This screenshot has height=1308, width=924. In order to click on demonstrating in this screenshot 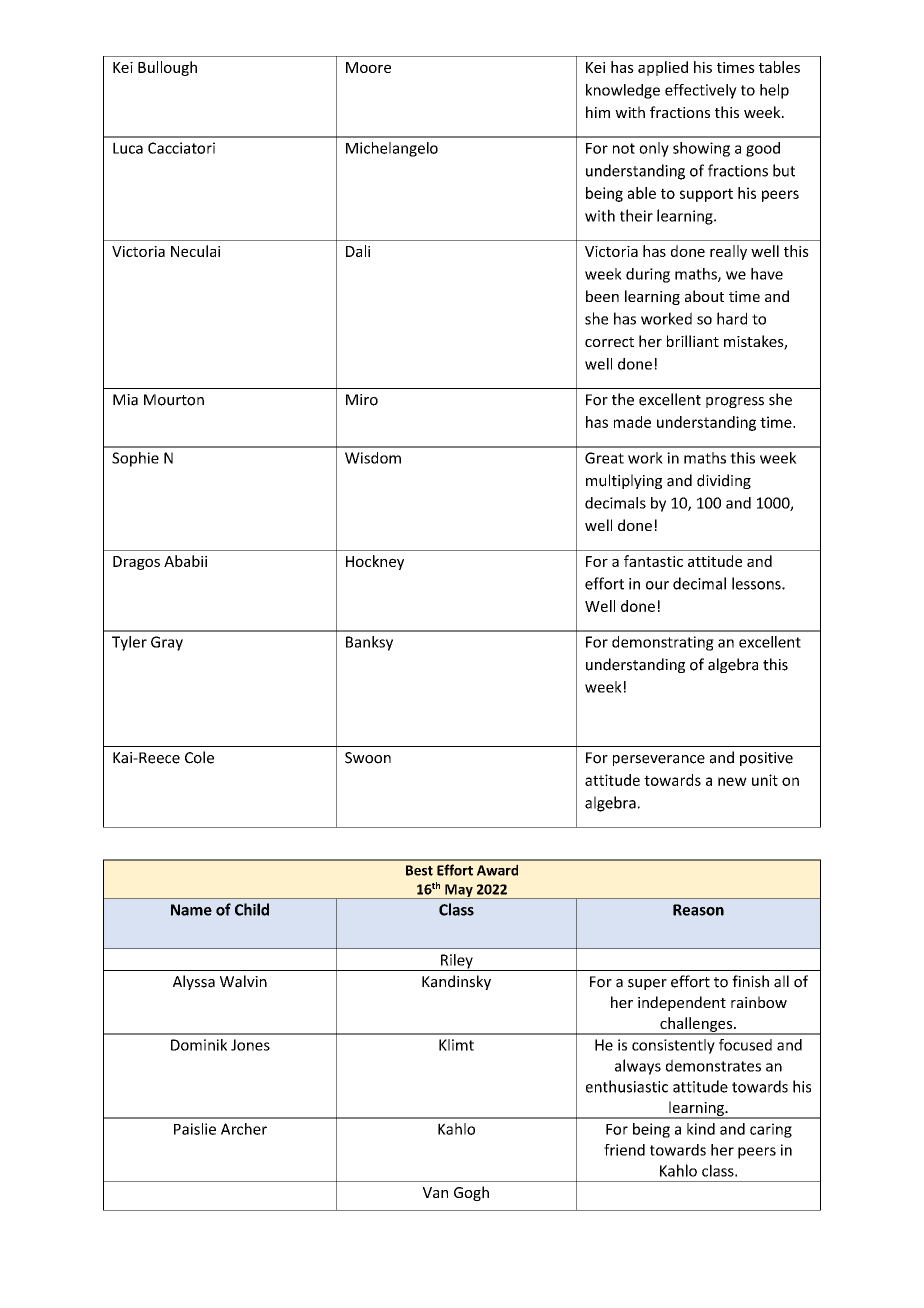, I will do `click(663, 643)`.
